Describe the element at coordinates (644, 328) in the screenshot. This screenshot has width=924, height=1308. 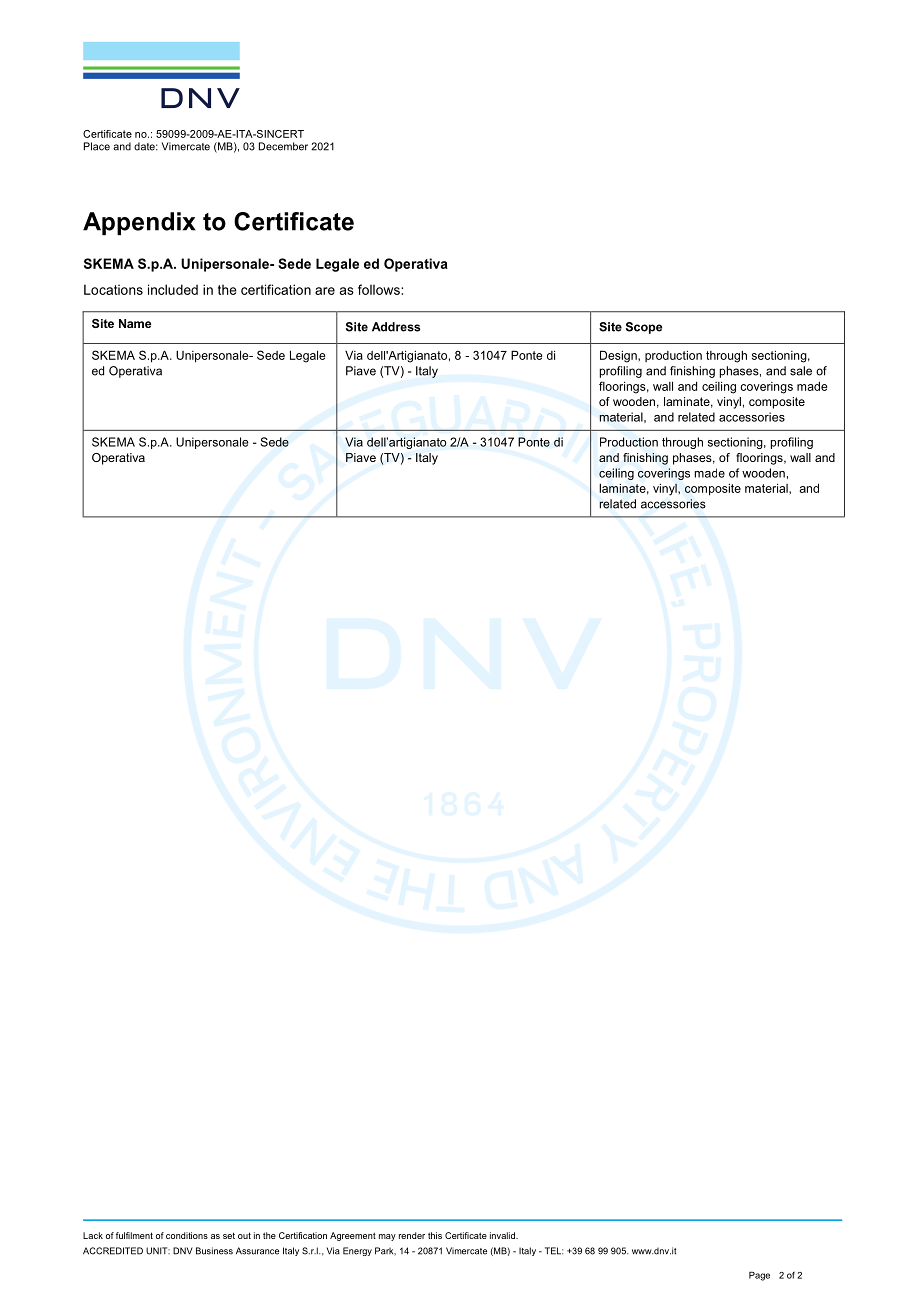
I see `Scope` at that location.
